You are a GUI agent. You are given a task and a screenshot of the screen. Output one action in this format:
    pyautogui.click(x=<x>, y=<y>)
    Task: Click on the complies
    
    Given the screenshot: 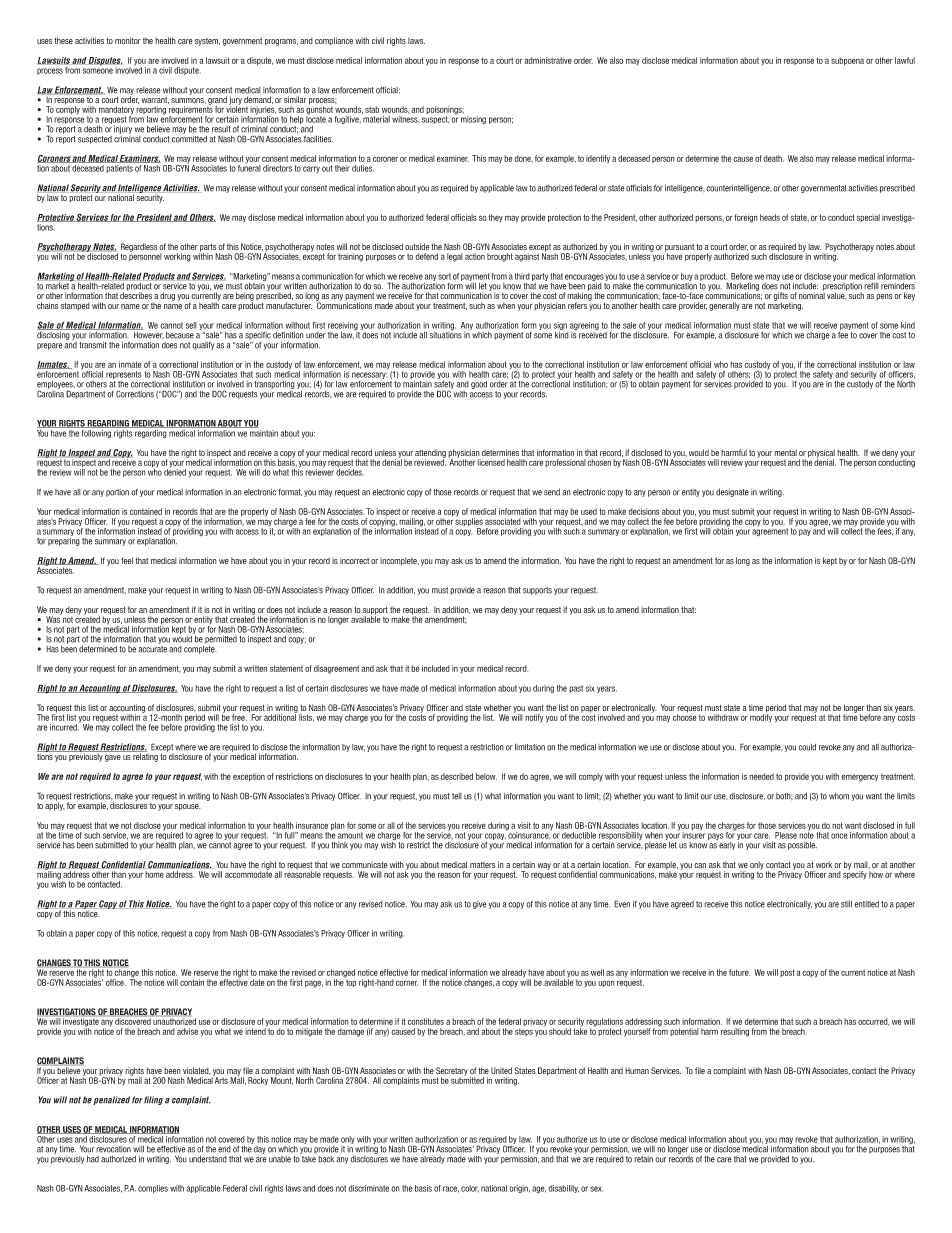 What is the action you would take?
    pyautogui.click(x=153, y=1189)
